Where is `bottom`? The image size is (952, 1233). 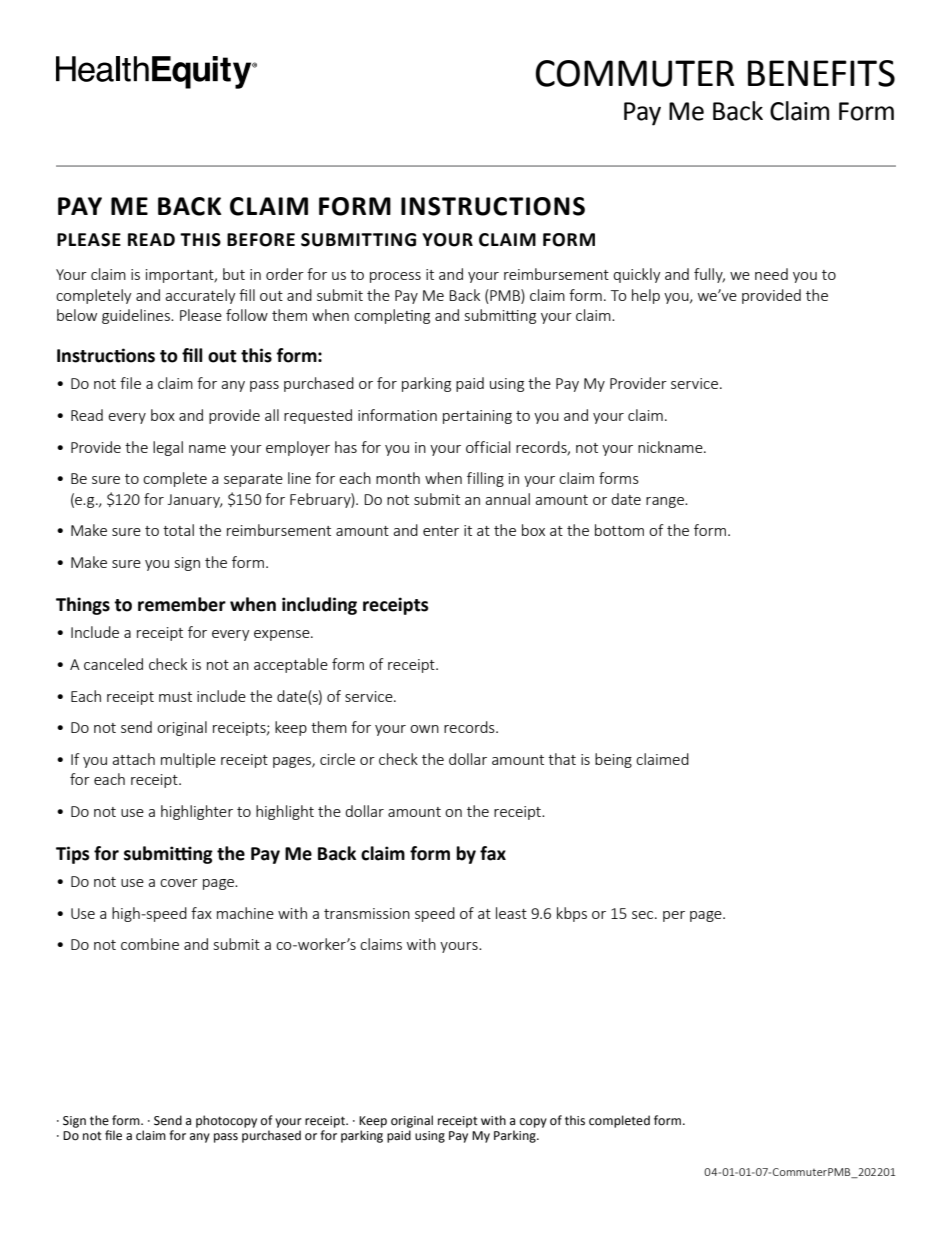
bottom is located at coordinates (619, 530).
